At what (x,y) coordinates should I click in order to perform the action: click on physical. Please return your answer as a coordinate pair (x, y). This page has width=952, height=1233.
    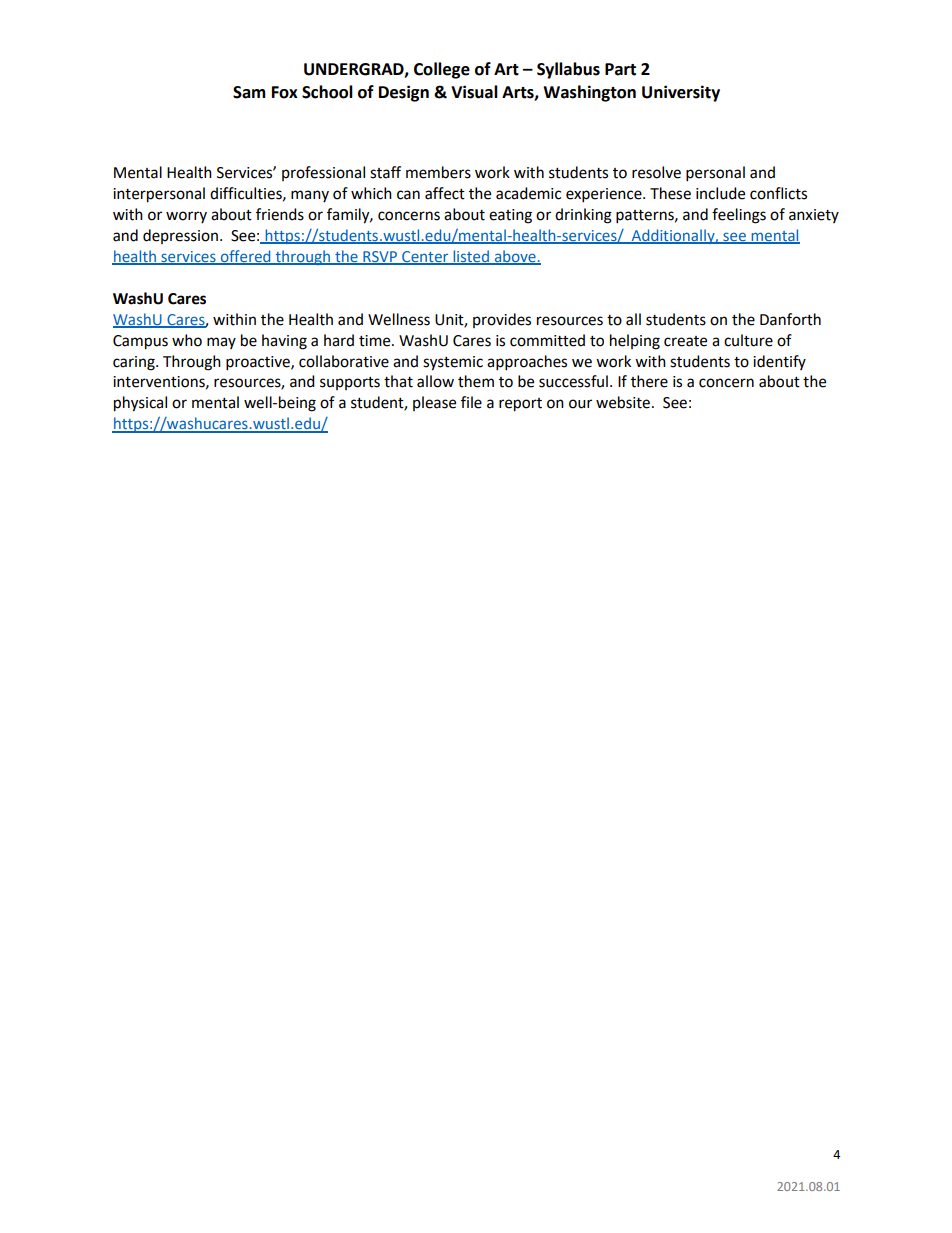
    Looking at the image, I should click on (140, 404).
